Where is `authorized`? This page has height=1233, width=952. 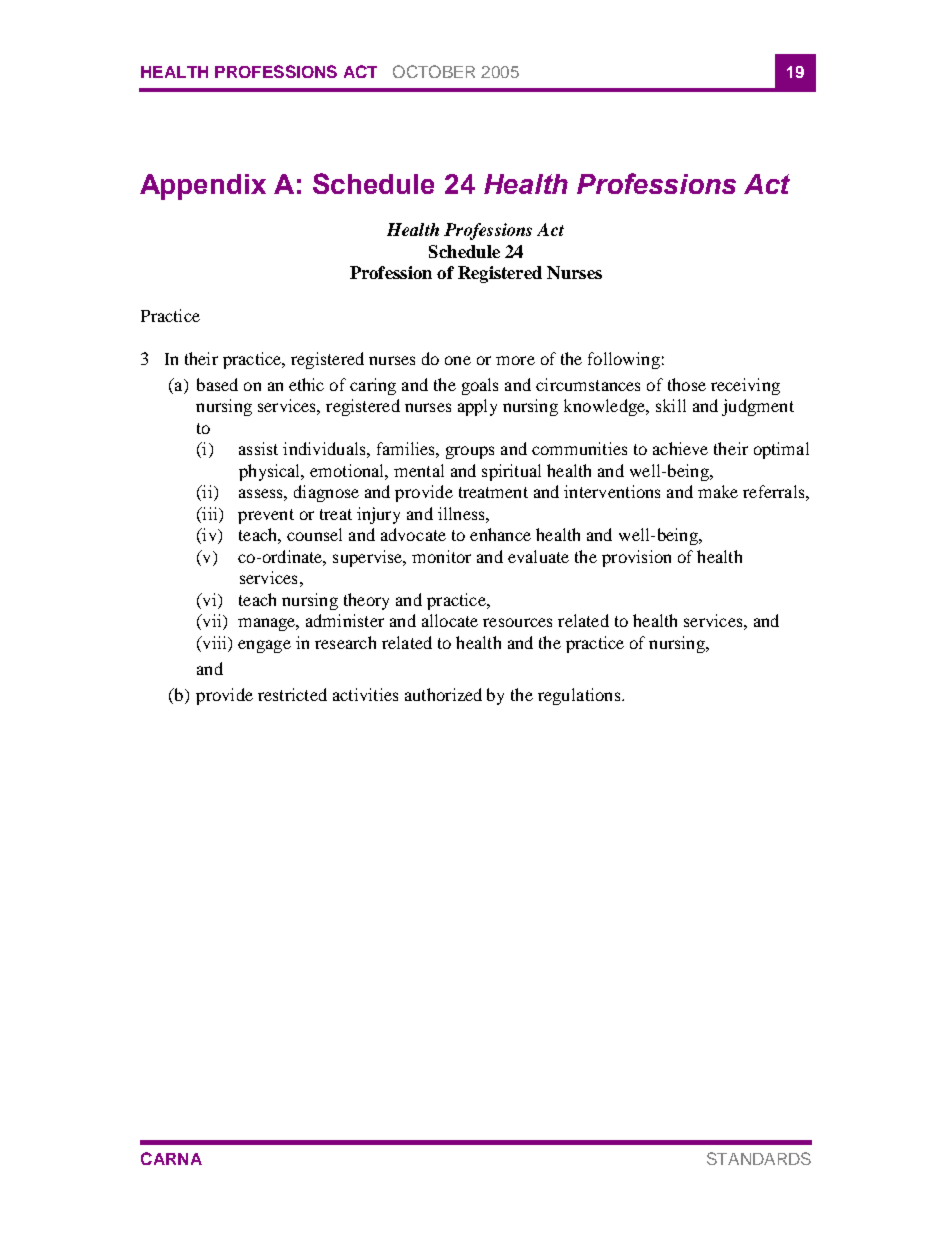 authorized is located at coordinates (443, 694).
